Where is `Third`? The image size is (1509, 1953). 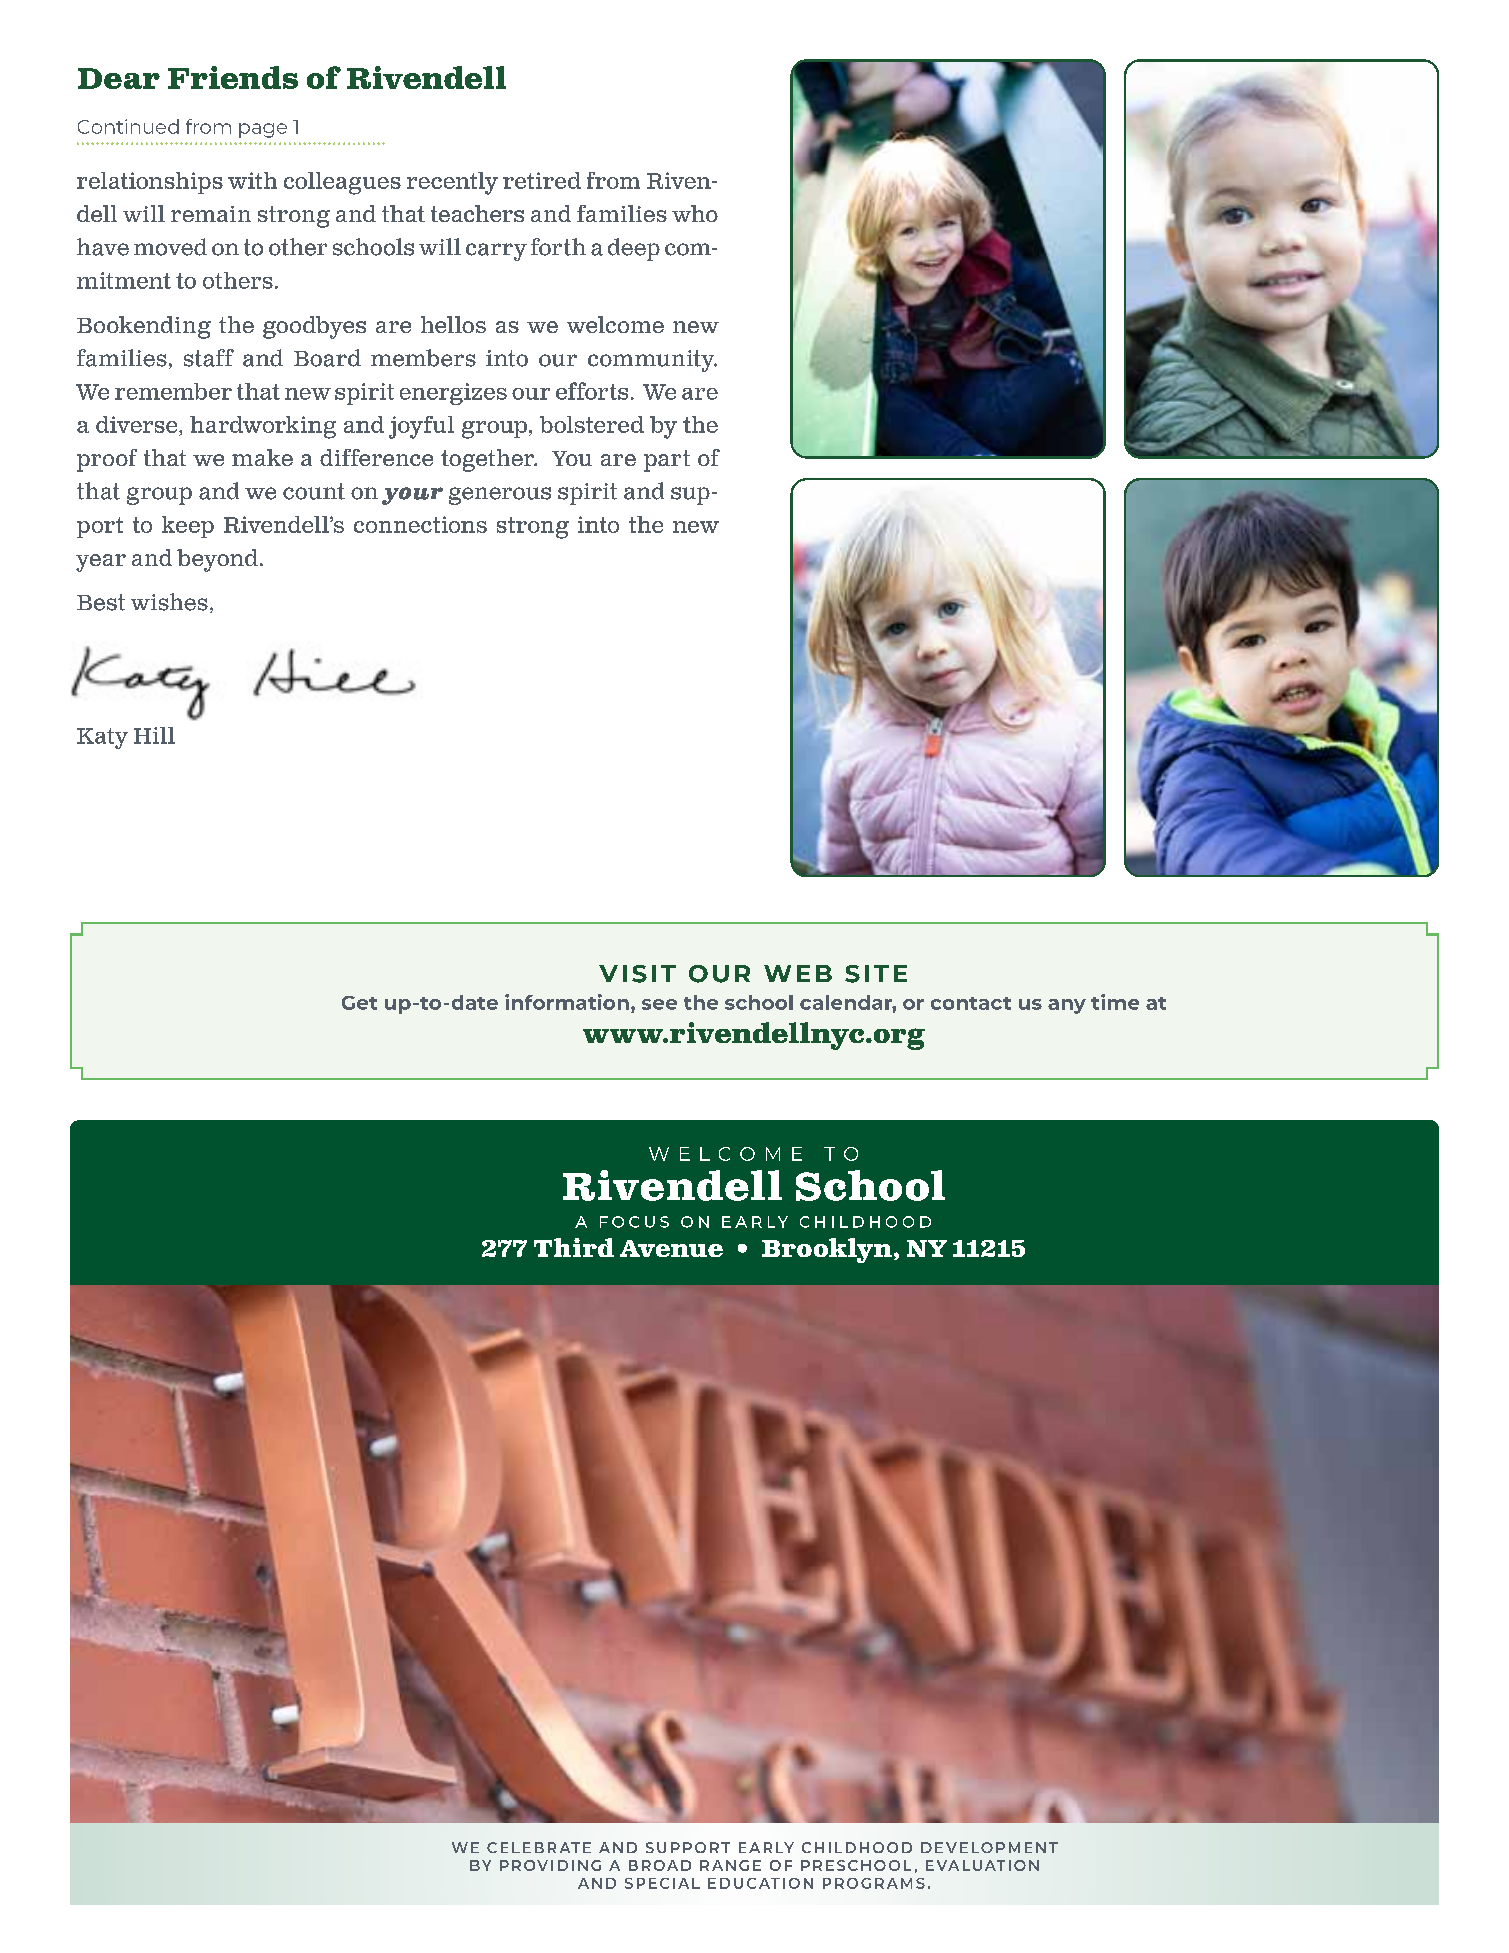 Third is located at coordinates (574, 1247).
